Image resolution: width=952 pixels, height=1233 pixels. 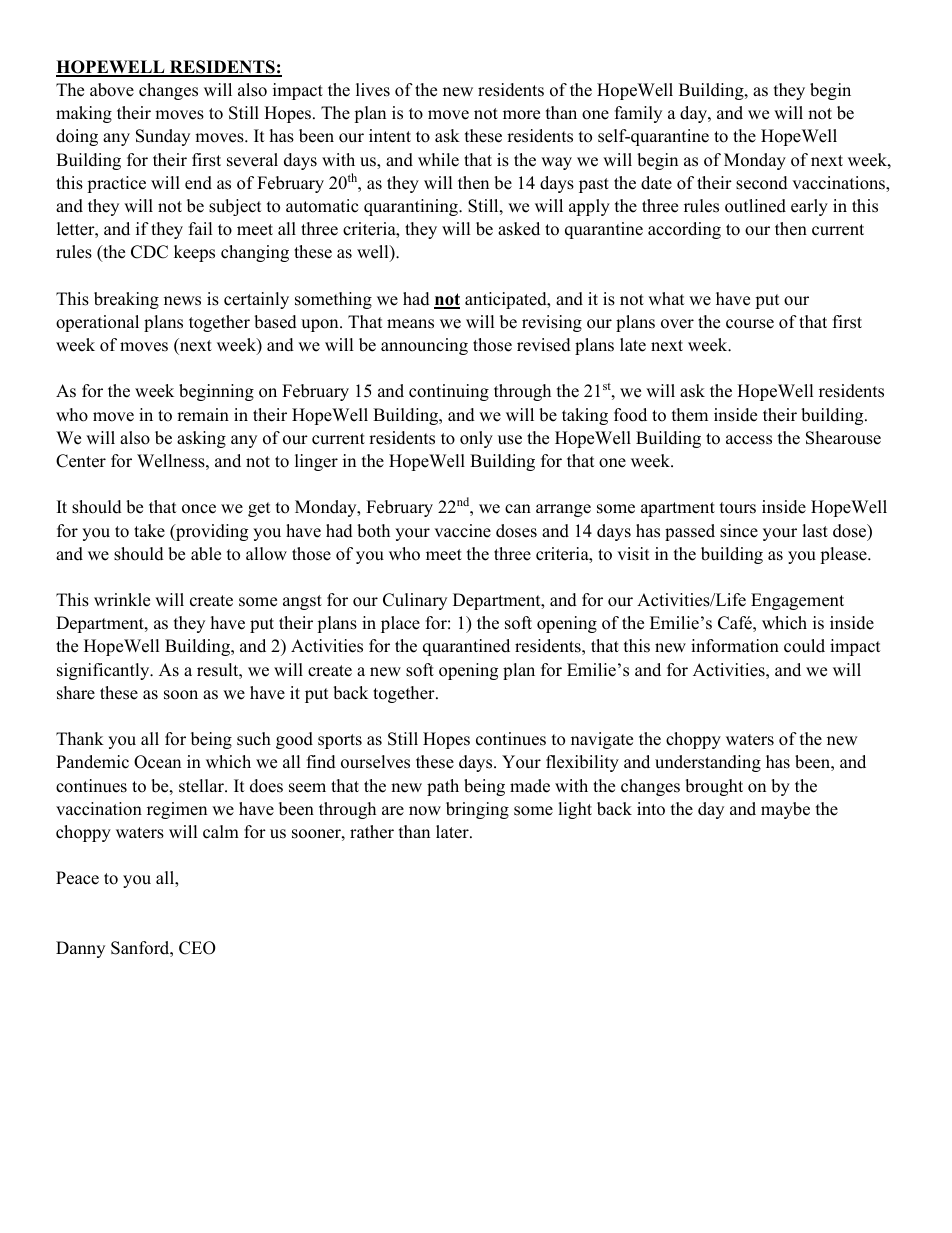 What do you see at coordinates (638, 114) in the image?
I see `family` at bounding box center [638, 114].
